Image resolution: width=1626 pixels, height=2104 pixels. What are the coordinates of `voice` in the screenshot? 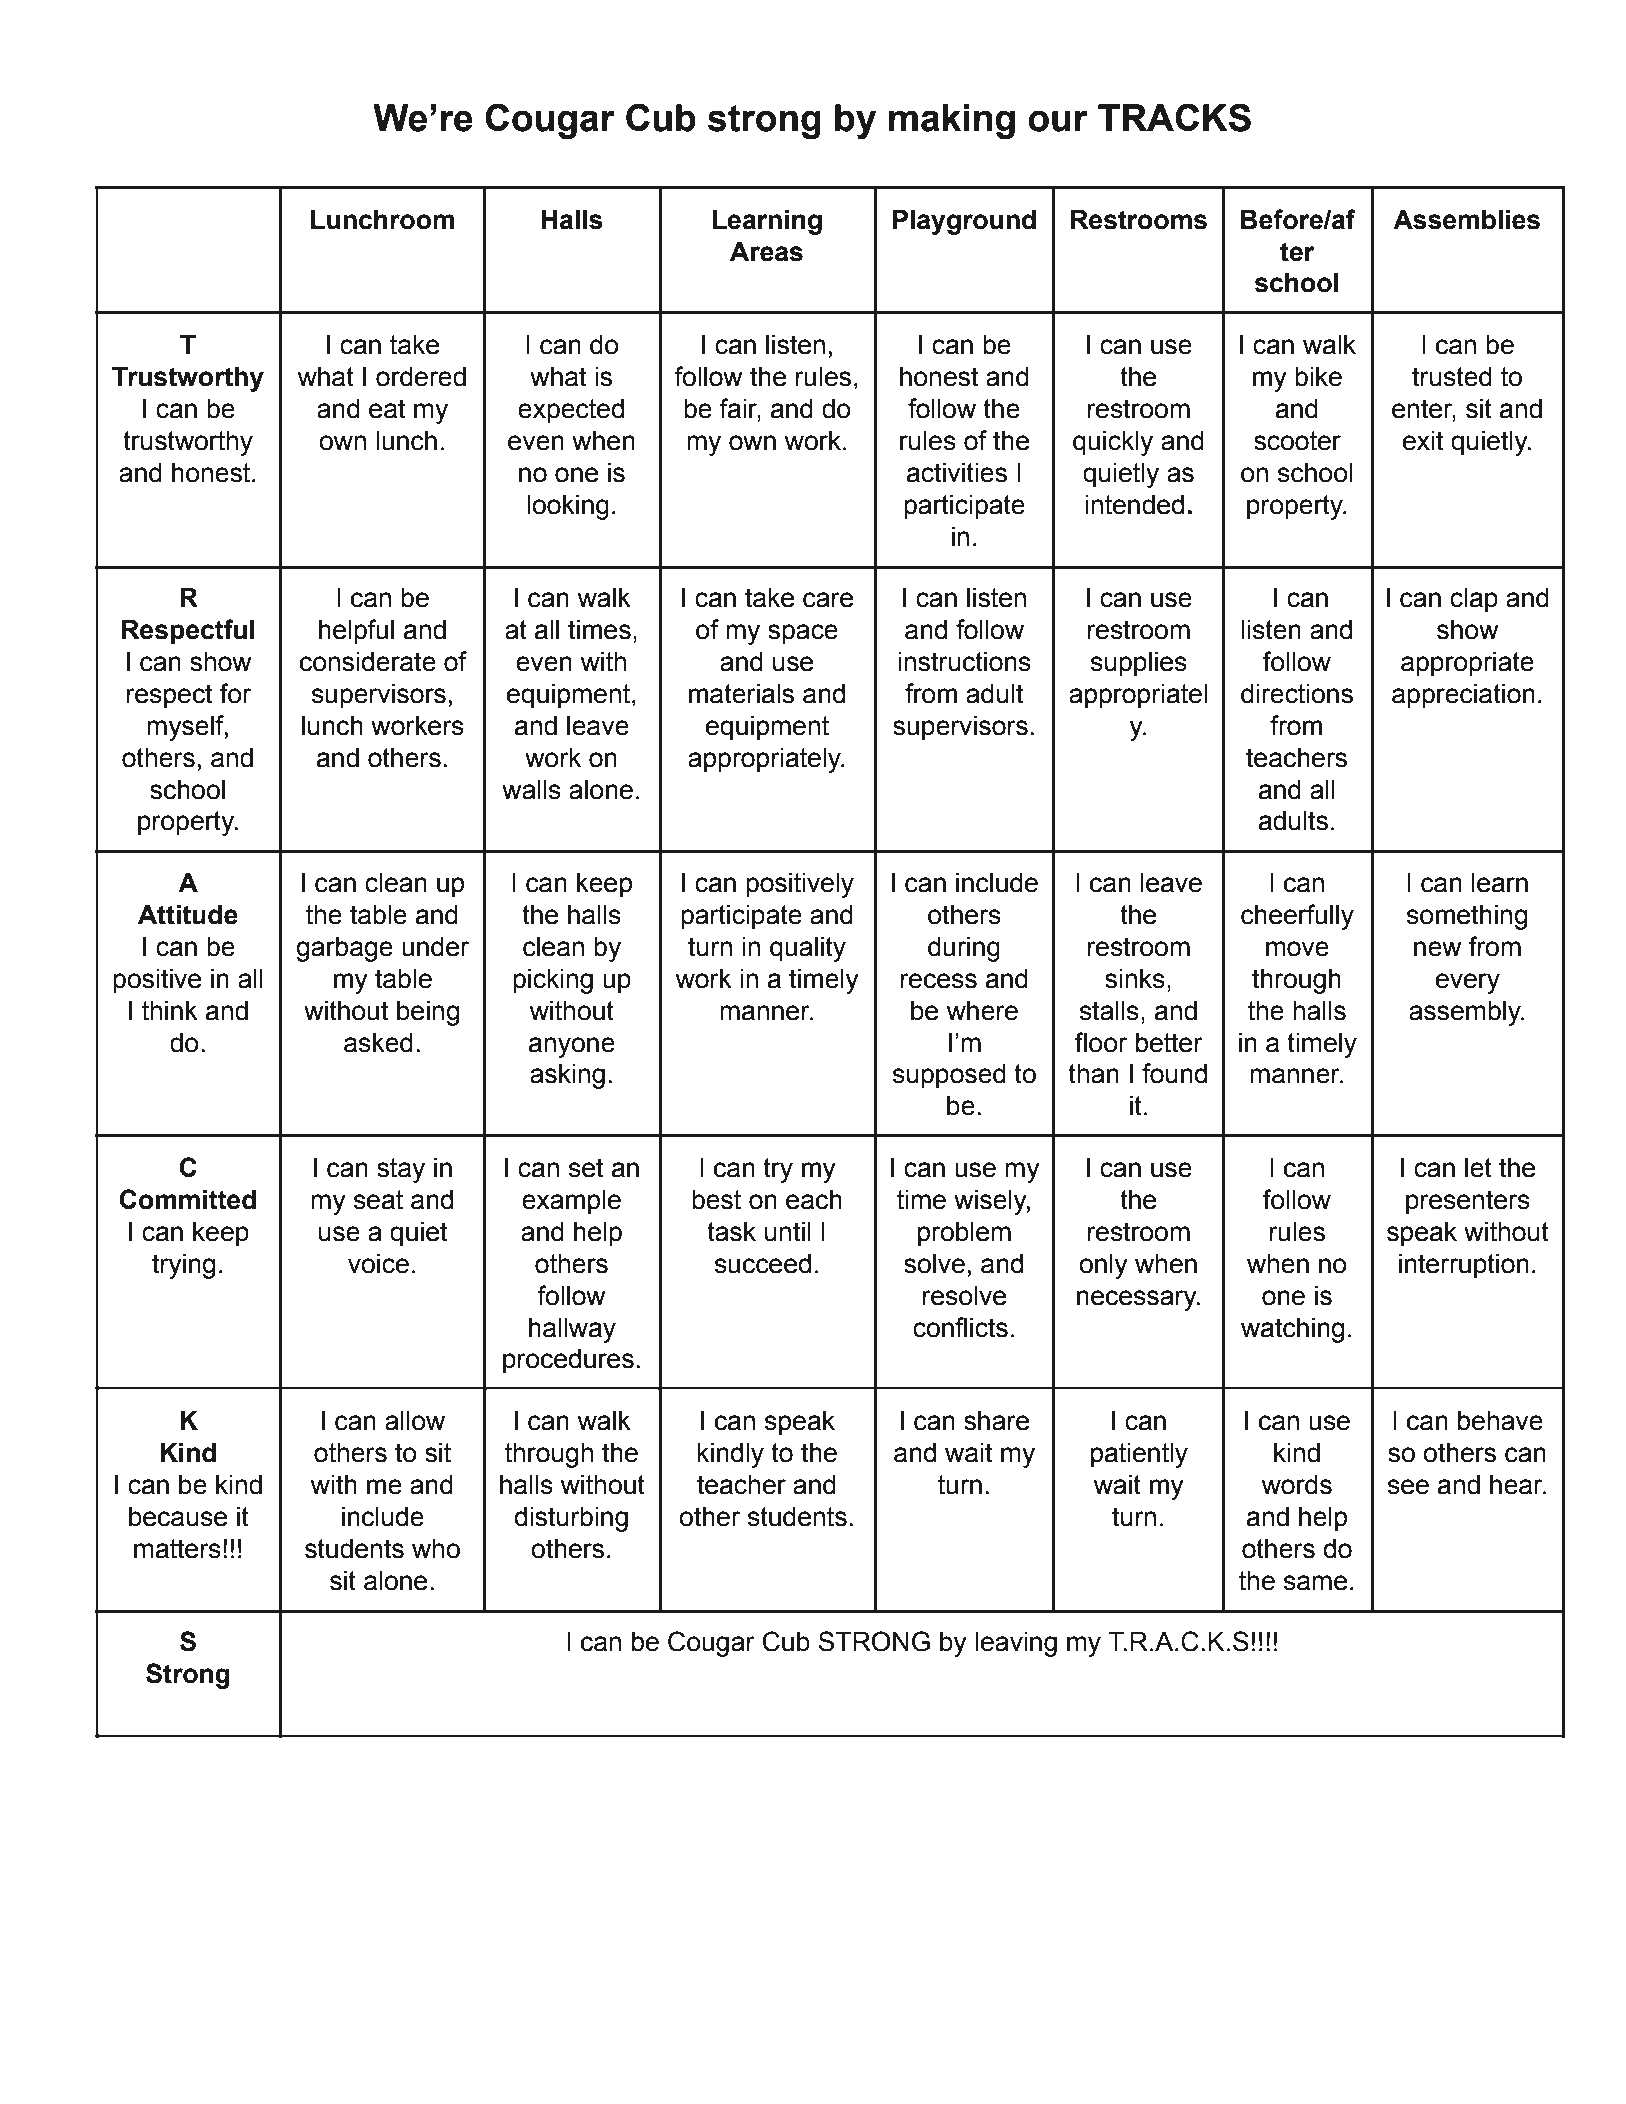 It's located at (378, 1264).
